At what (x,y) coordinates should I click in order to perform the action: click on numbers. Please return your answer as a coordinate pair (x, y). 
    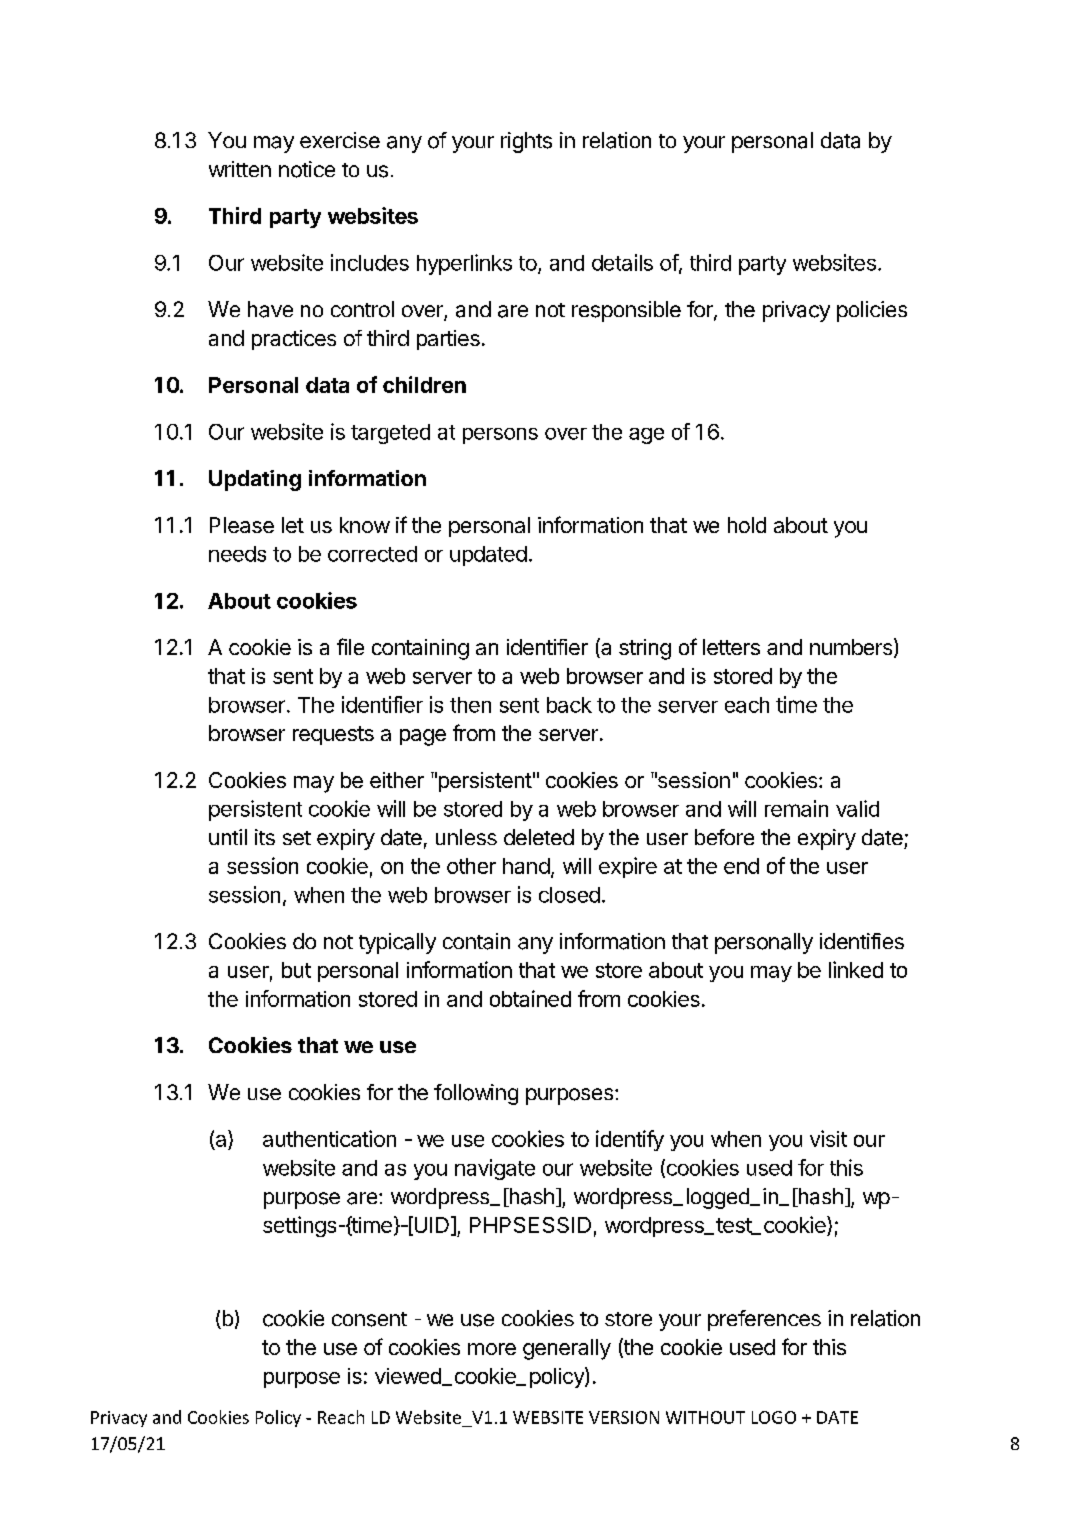
    Looking at the image, I should click on (851, 647).
